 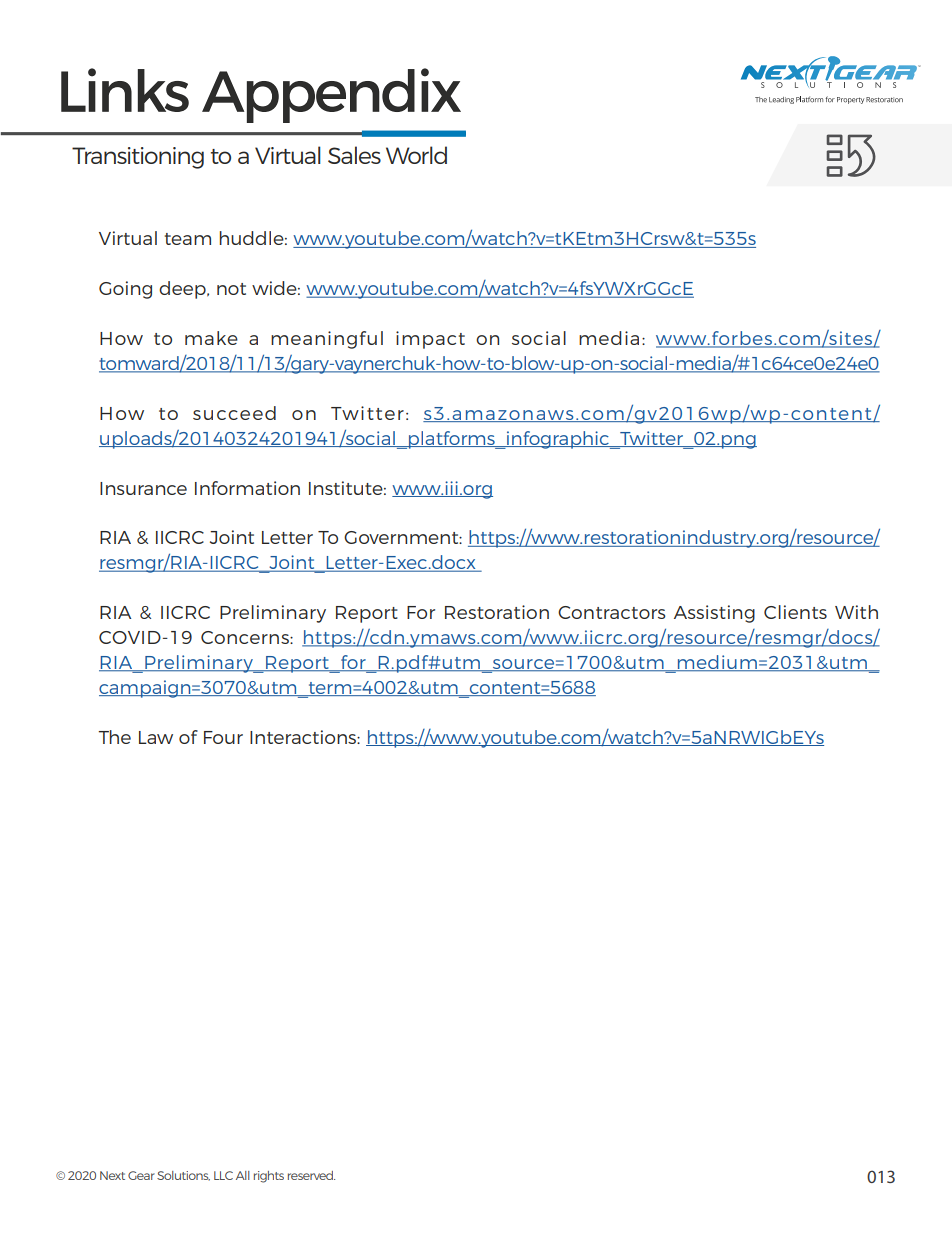 What do you see at coordinates (416, 155) in the screenshot?
I see `World` at bounding box center [416, 155].
